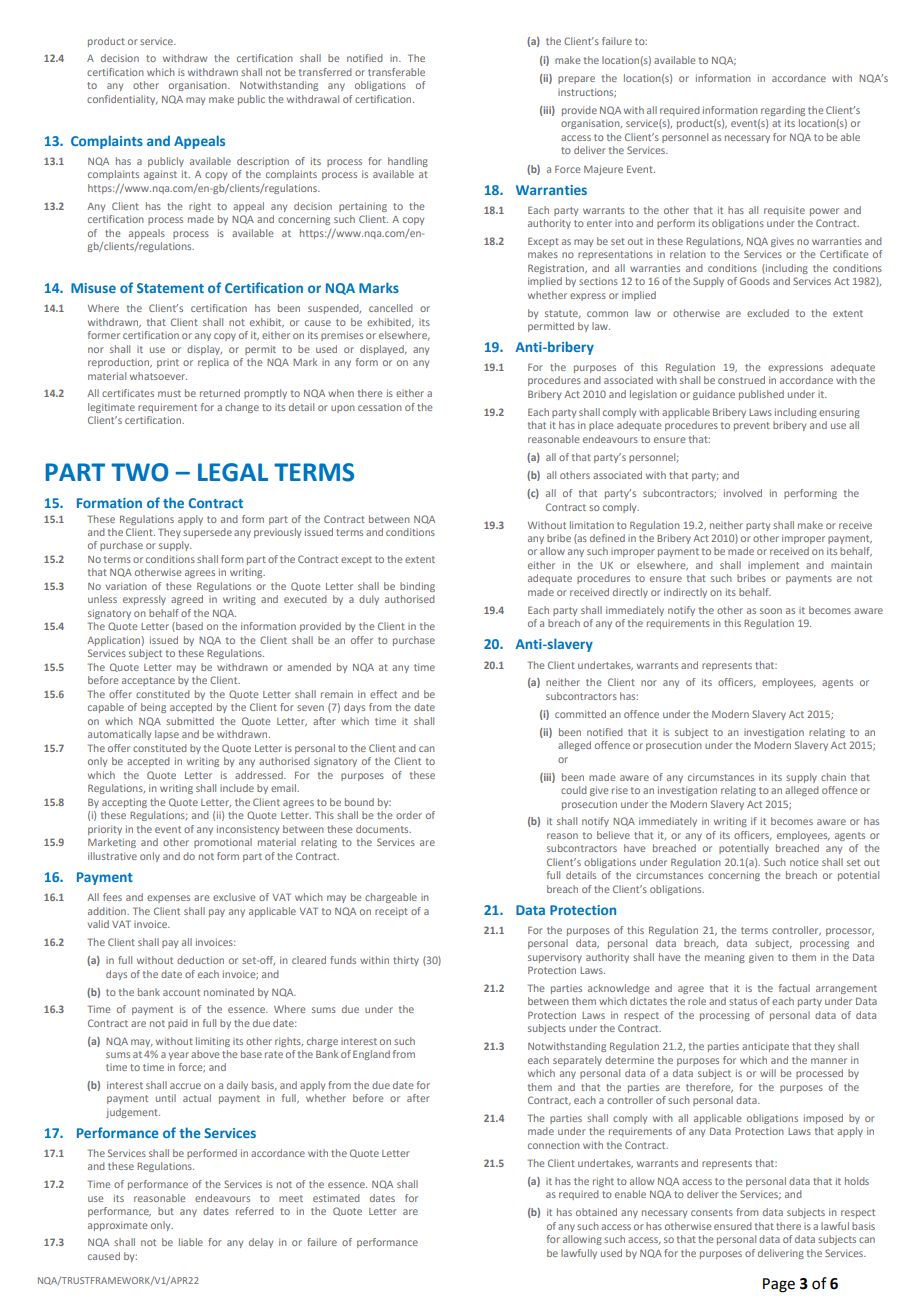  I want to click on limitation, so click(592, 525).
